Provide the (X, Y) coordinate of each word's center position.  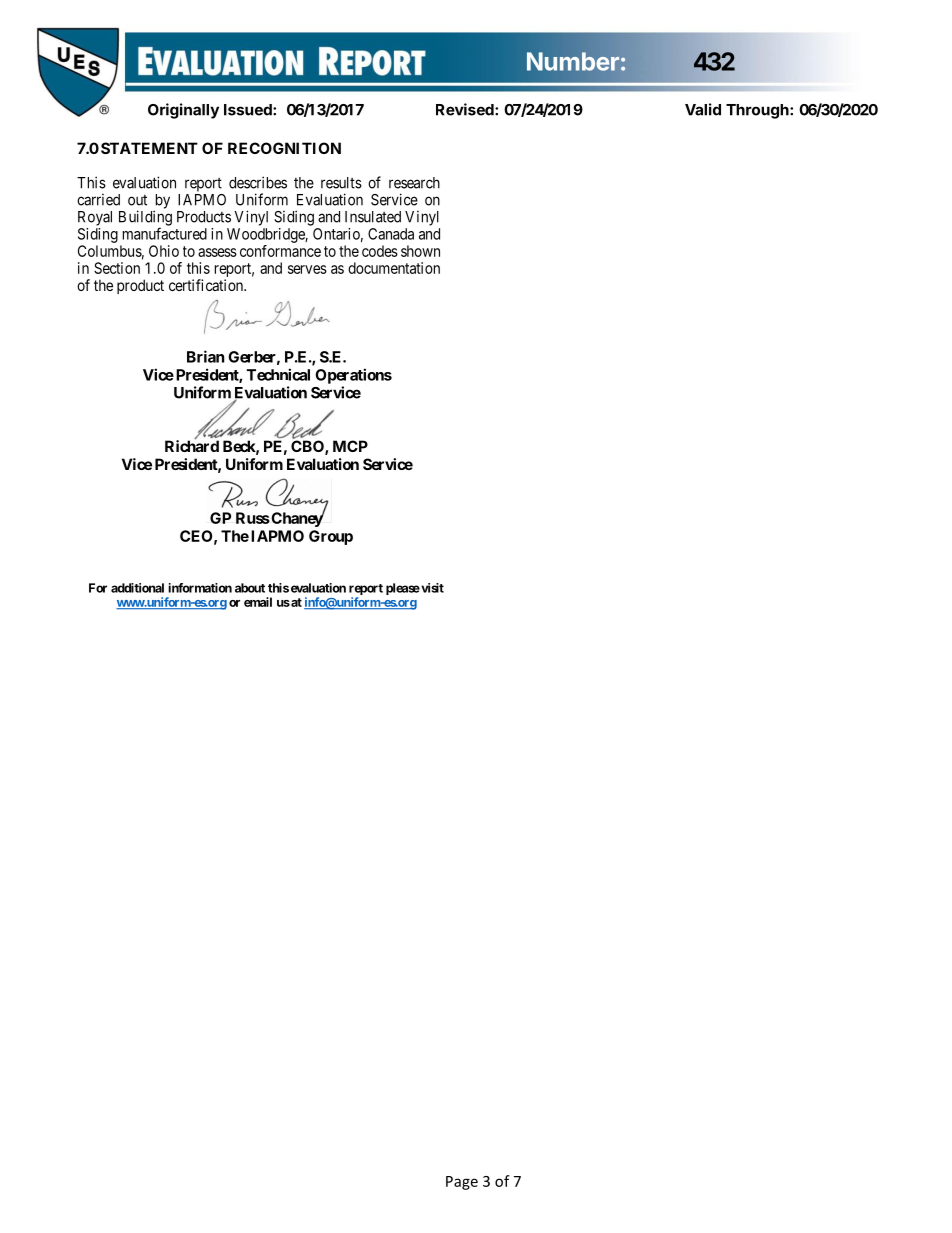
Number (573, 61)
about (250, 588)
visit (431, 588)
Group (331, 537)
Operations (353, 376)
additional (137, 588)
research (414, 183)
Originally (183, 111)
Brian (205, 356)
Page (462, 1183)
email (258, 602)
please (403, 589)
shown (420, 251)
